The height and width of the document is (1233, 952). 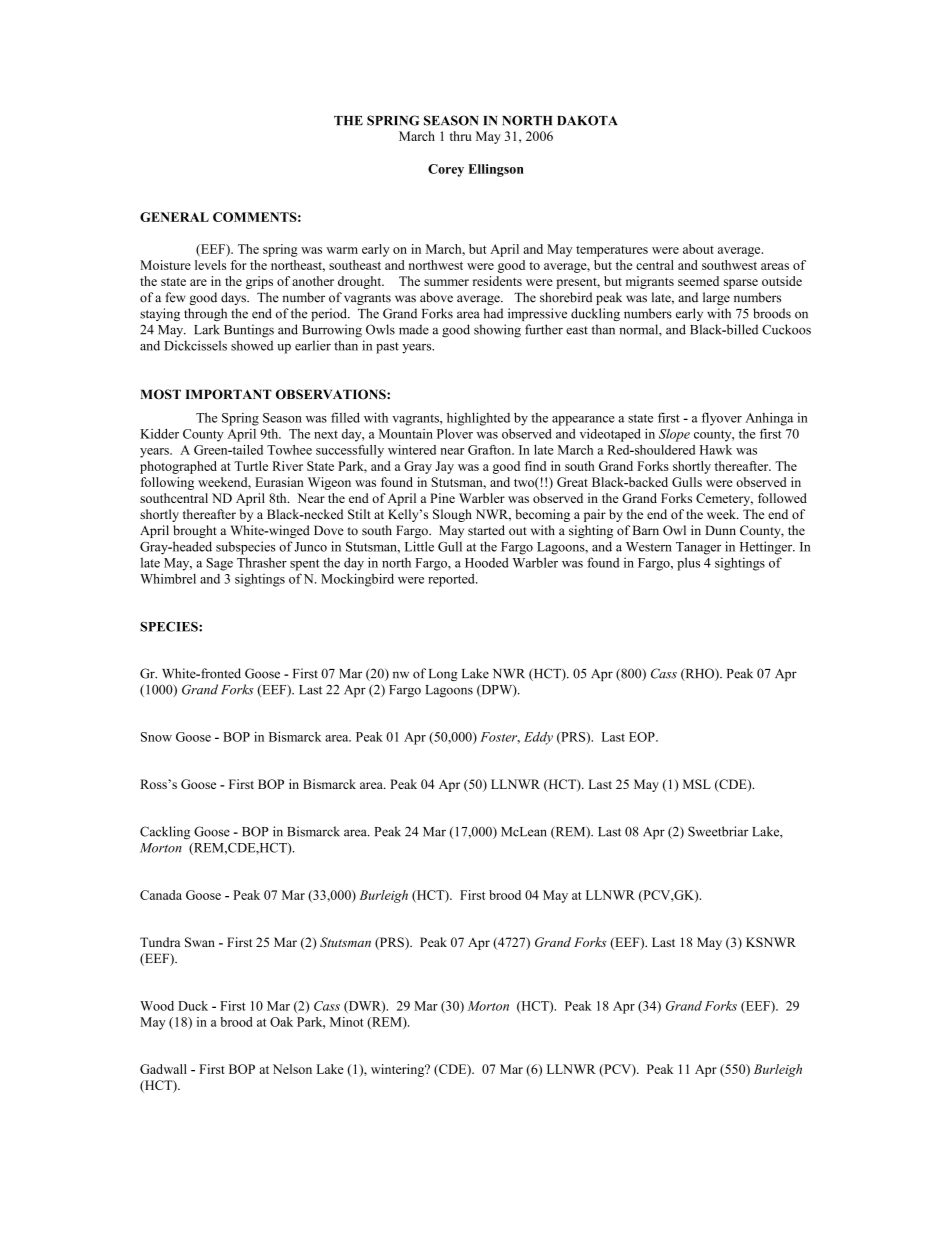 I want to click on Plover, so click(x=455, y=434).
